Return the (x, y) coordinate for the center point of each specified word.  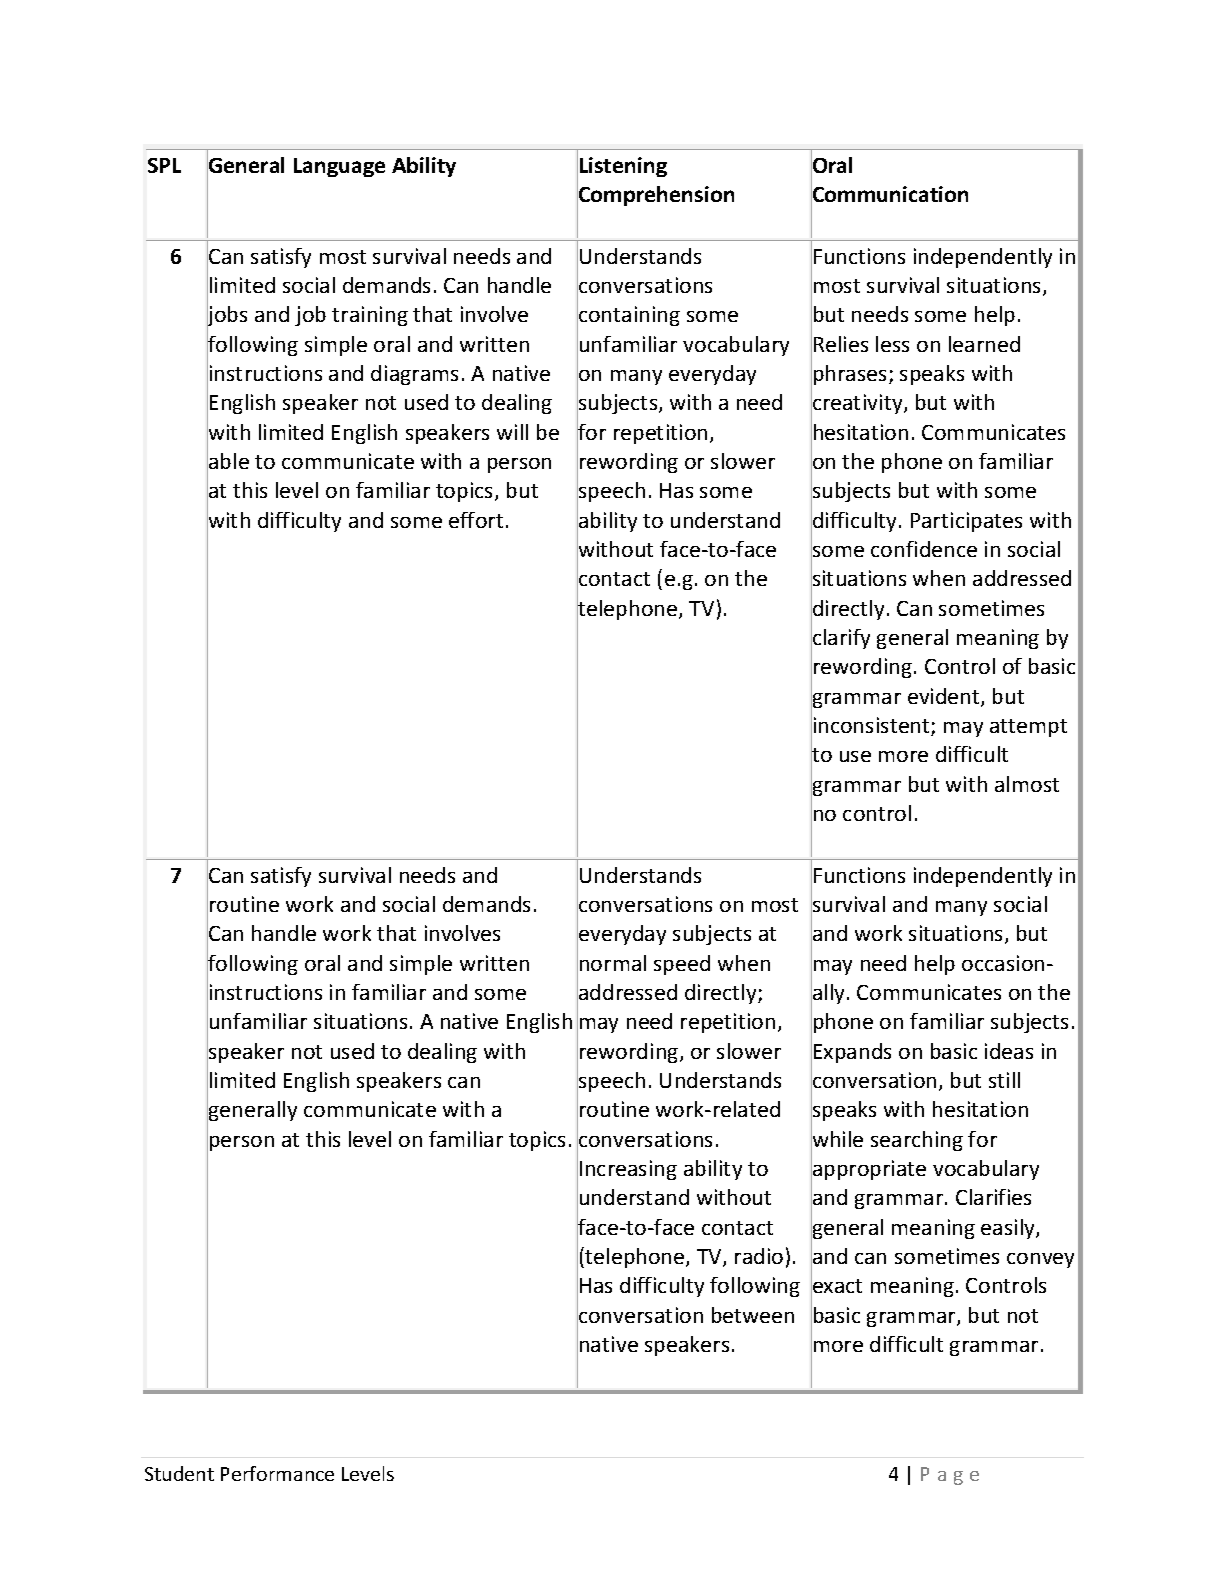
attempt (1028, 728)
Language (339, 167)
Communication (889, 194)
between (753, 1315)
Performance (277, 1473)
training (370, 316)
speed (682, 965)
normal (613, 963)
